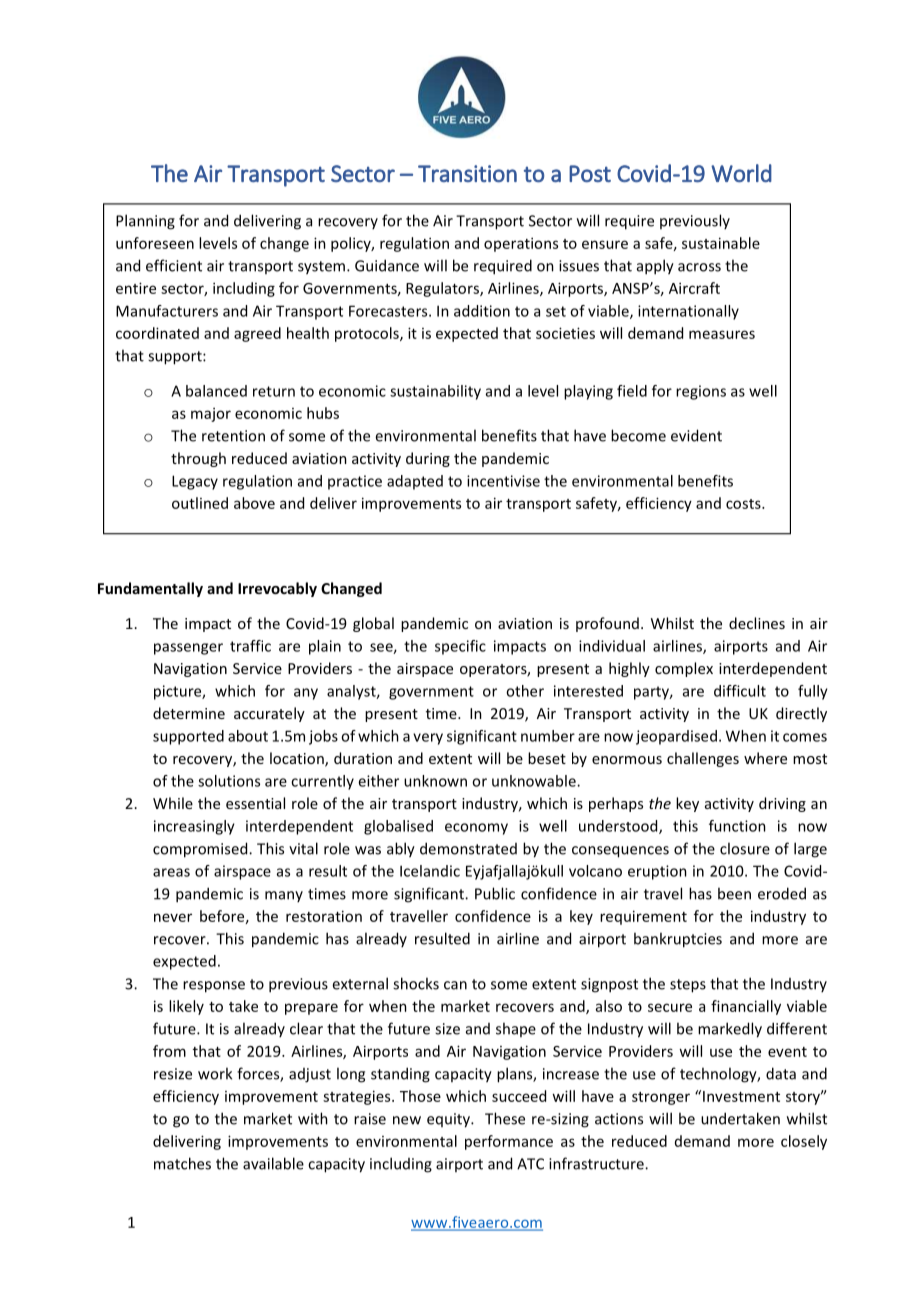 The width and height of the image is (924, 1308). Describe the element at coordinates (734, 893) in the image. I see `been` at that location.
